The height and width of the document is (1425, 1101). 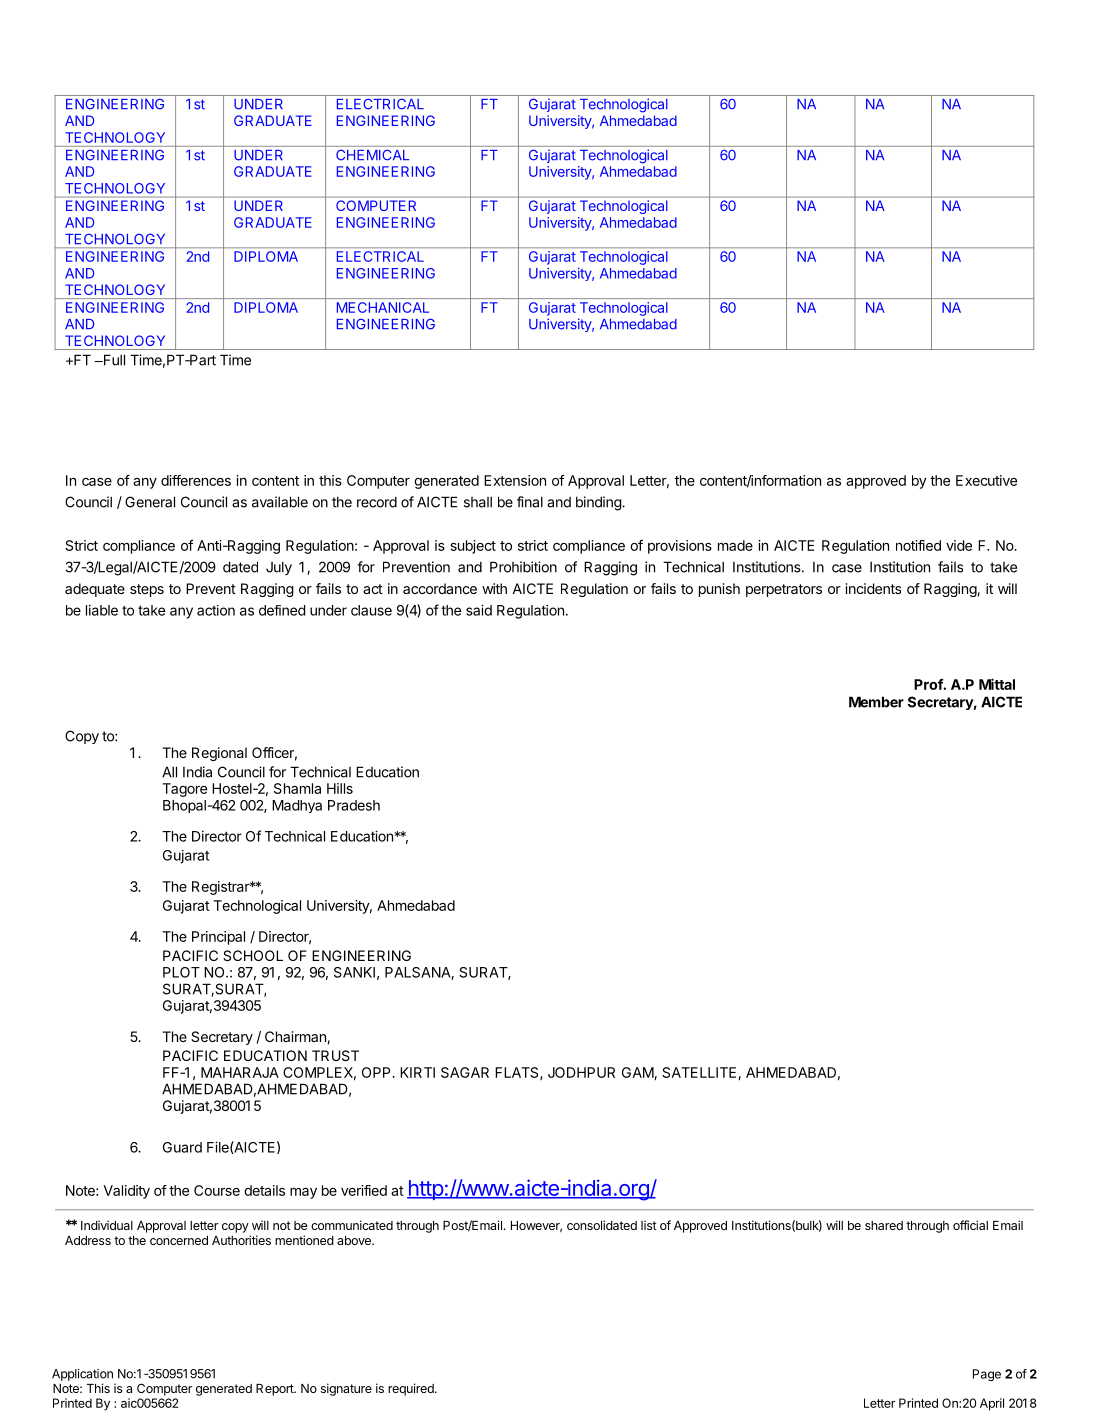 I want to click on differences, so click(x=196, y=480).
